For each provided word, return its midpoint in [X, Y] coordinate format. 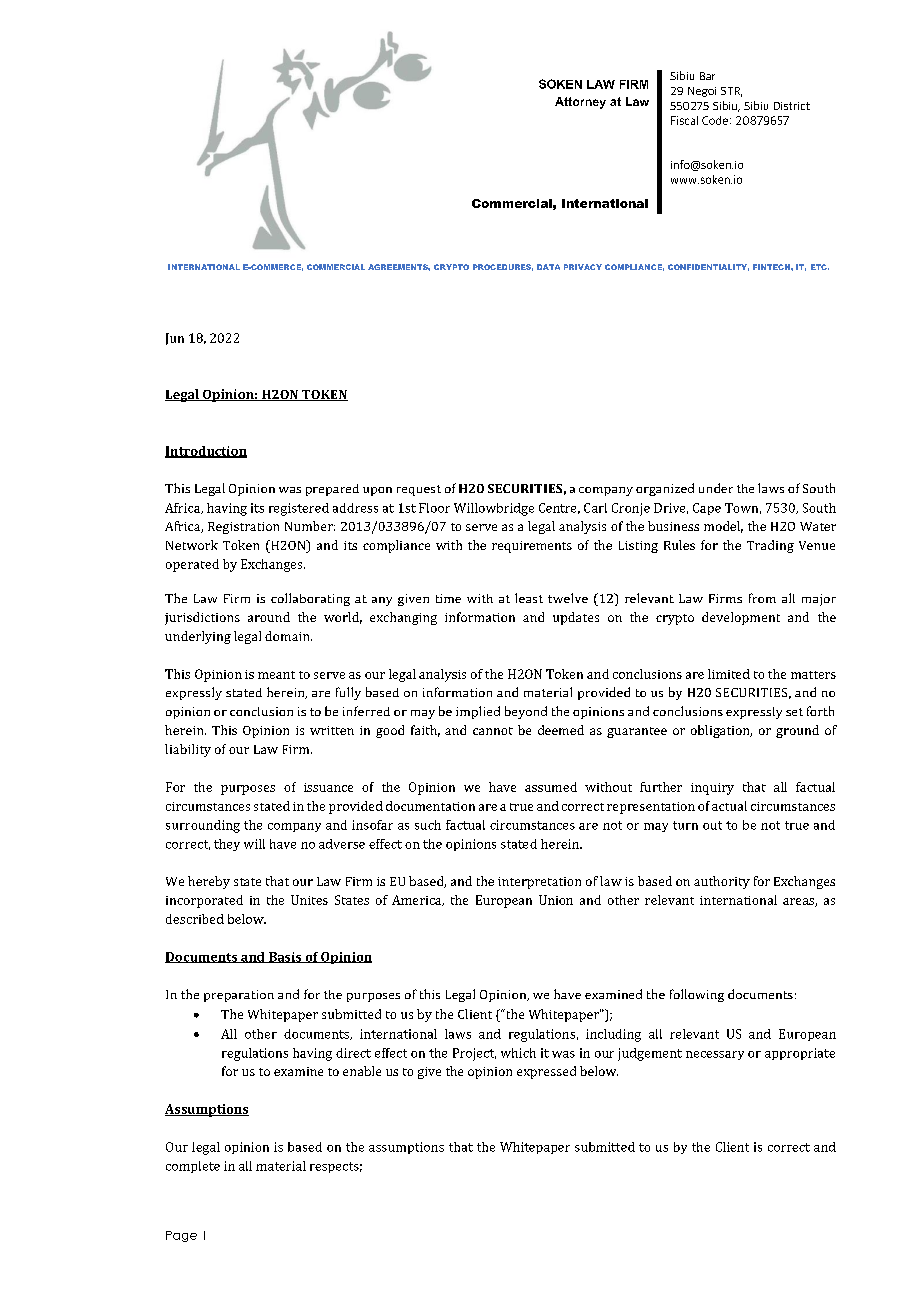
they [227, 845]
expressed [546, 1072]
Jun [175, 339]
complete [193, 1167]
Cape [707, 509]
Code [715, 120]
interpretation [539, 883]
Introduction [206, 452]
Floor [434, 508]
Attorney [580, 103]
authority [722, 882]
